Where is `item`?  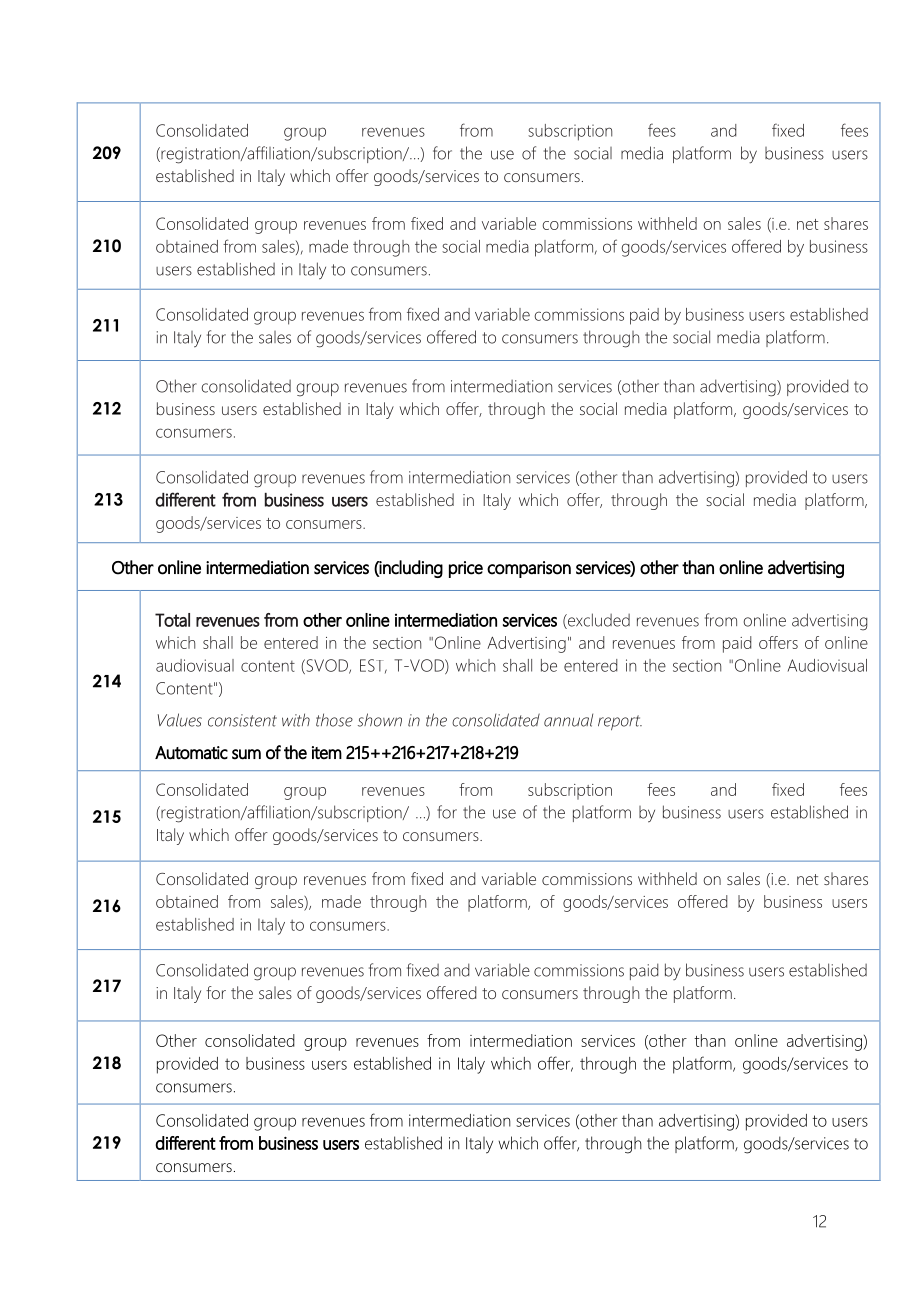 item is located at coordinates (327, 753).
